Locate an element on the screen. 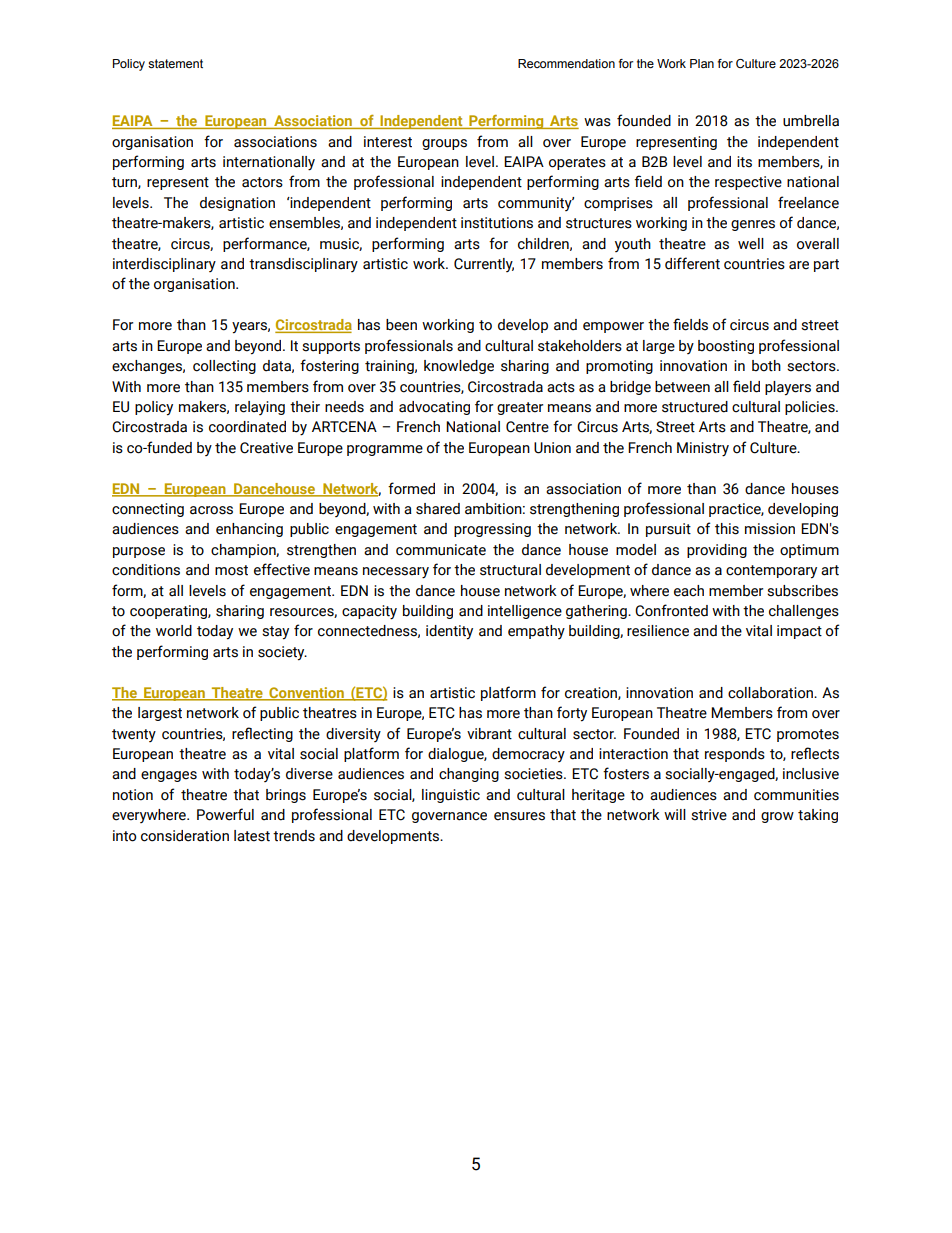 Image resolution: width=952 pixels, height=1233 pixels. linguistic is located at coordinates (451, 796).
